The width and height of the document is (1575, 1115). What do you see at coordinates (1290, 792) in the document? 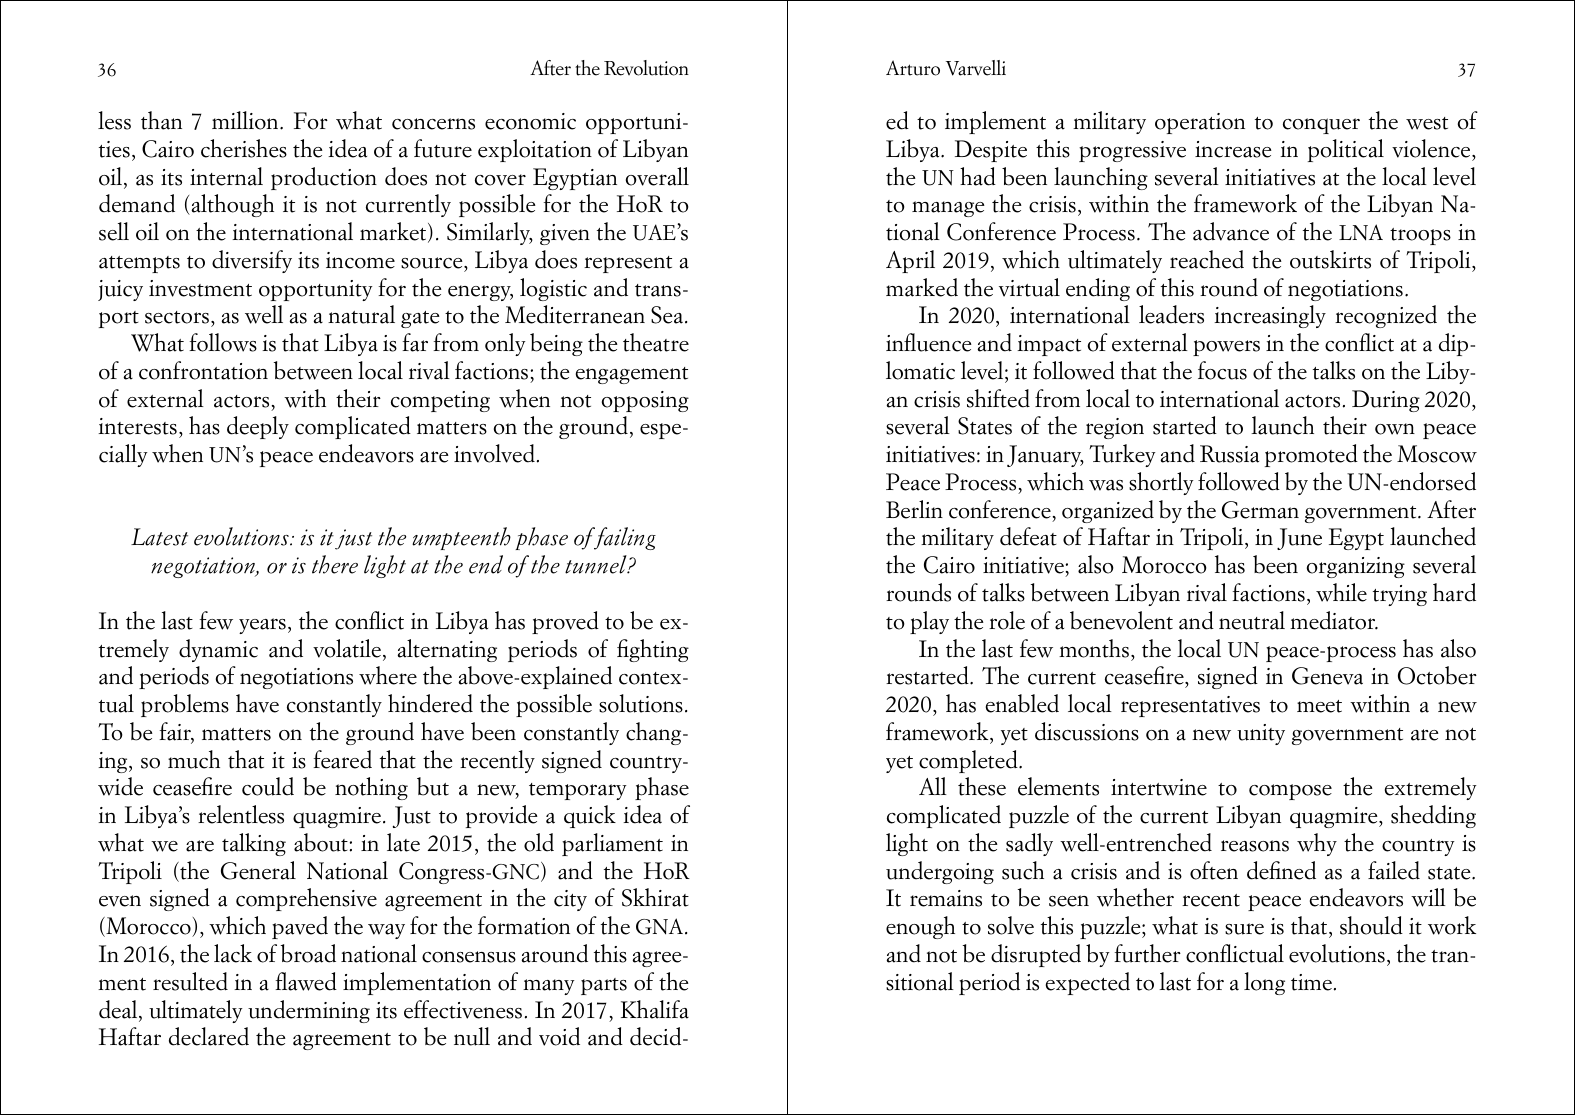
I see `compose` at bounding box center [1290, 792].
